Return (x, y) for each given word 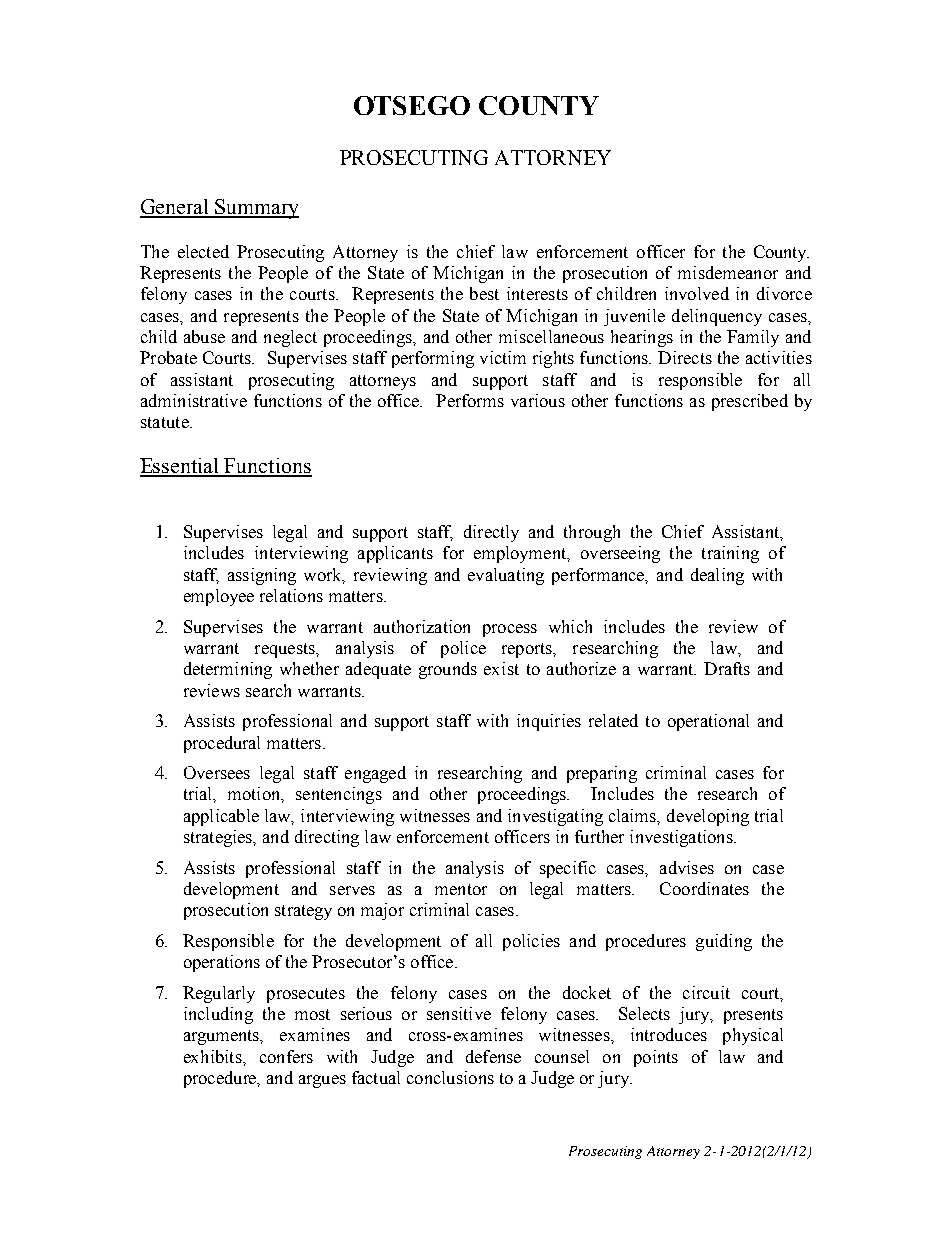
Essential (180, 467)
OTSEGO (412, 105)
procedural (222, 744)
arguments (223, 1037)
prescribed (750, 402)
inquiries (549, 722)
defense (493, 1056)
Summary (256, 209)
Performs (470, 400)
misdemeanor (728, 272)
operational (708, 722)
